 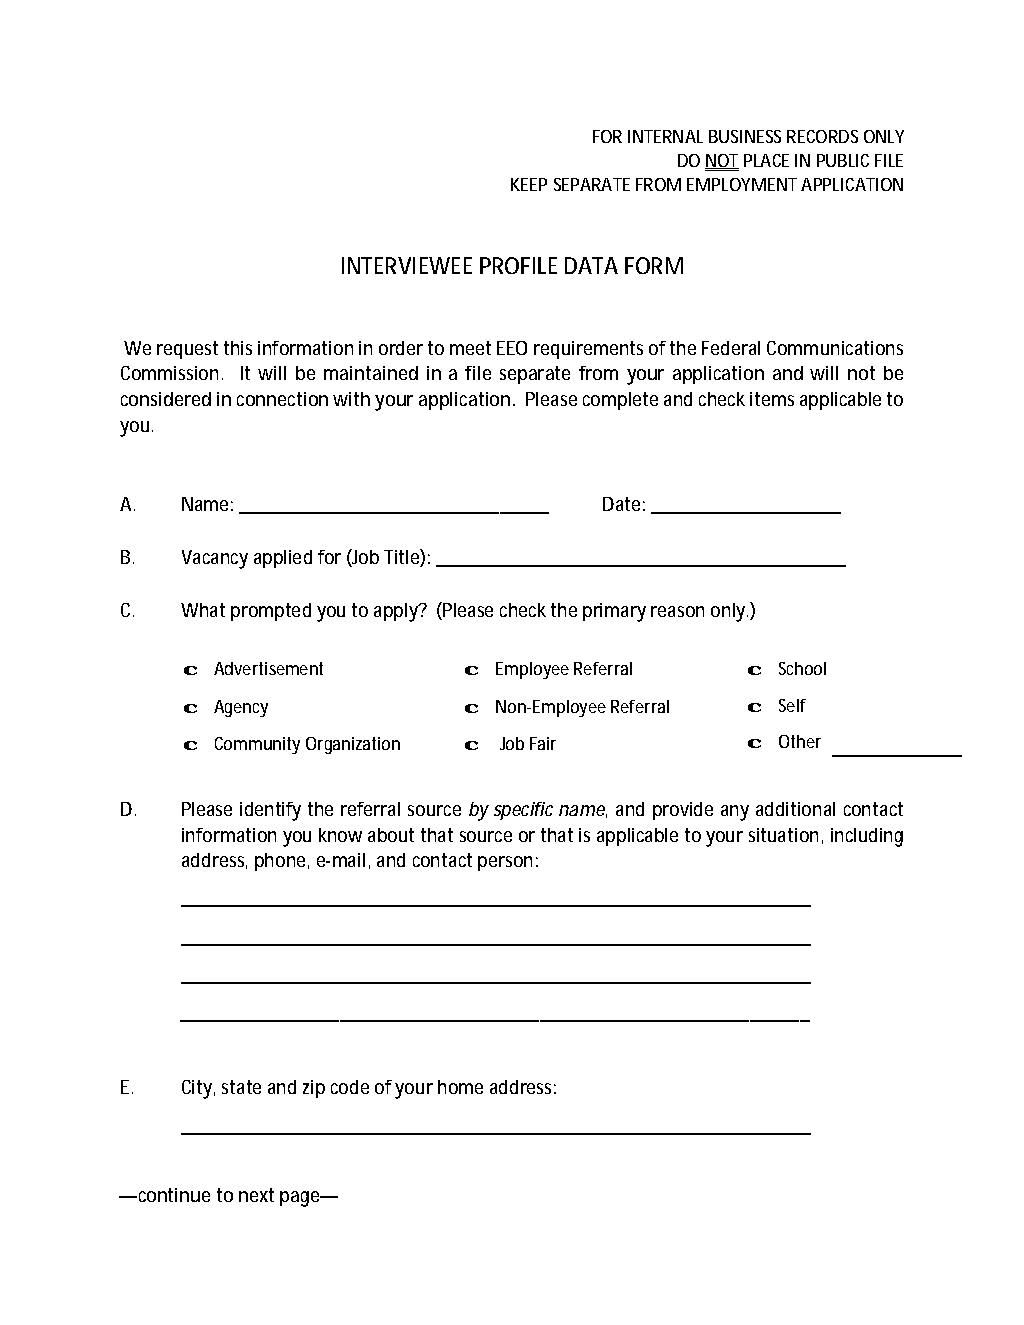 What do you see at coordinates (783, 835) in the page?
I see `situation` at bounding box center [783, 835].
